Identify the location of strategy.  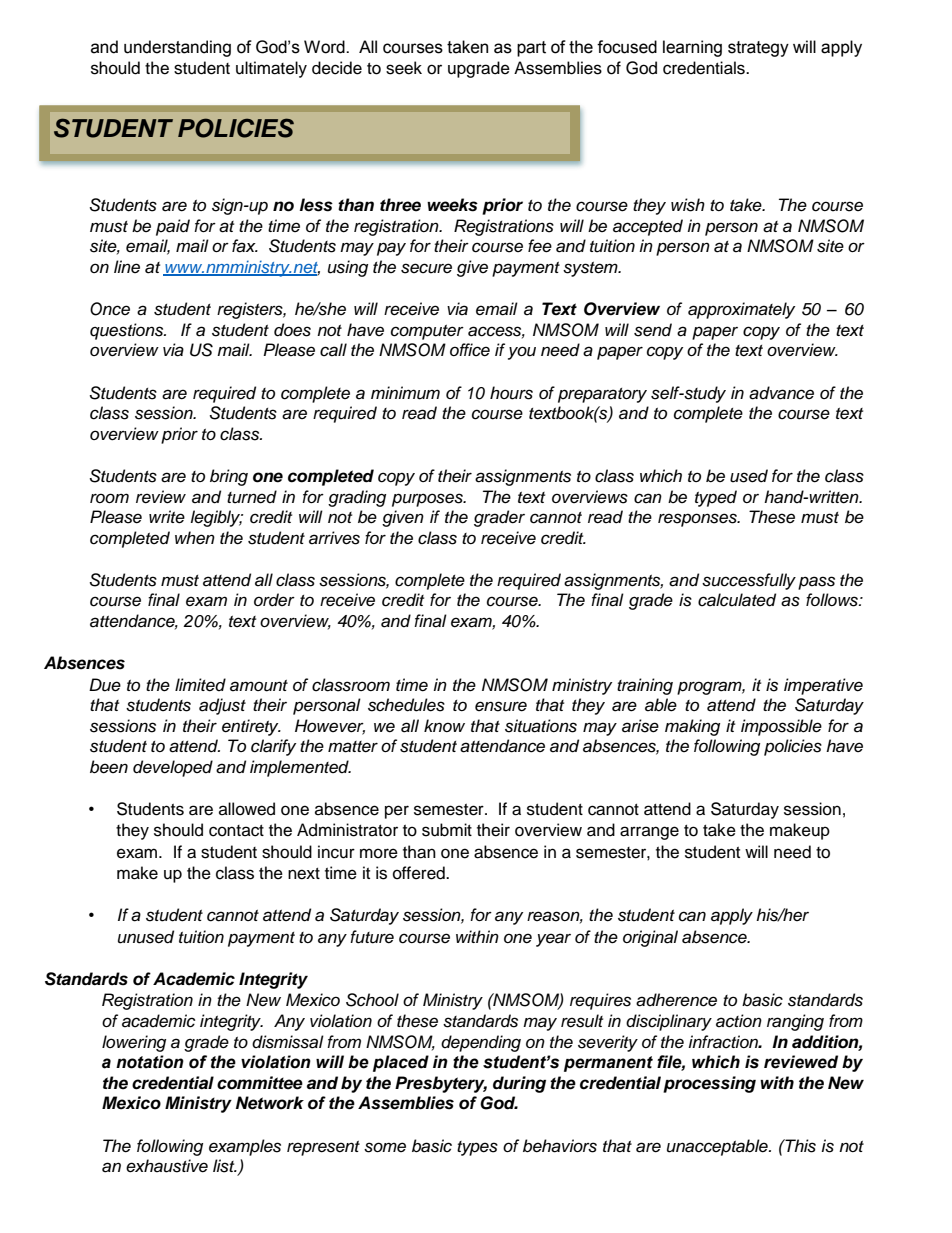
(758, 49).
